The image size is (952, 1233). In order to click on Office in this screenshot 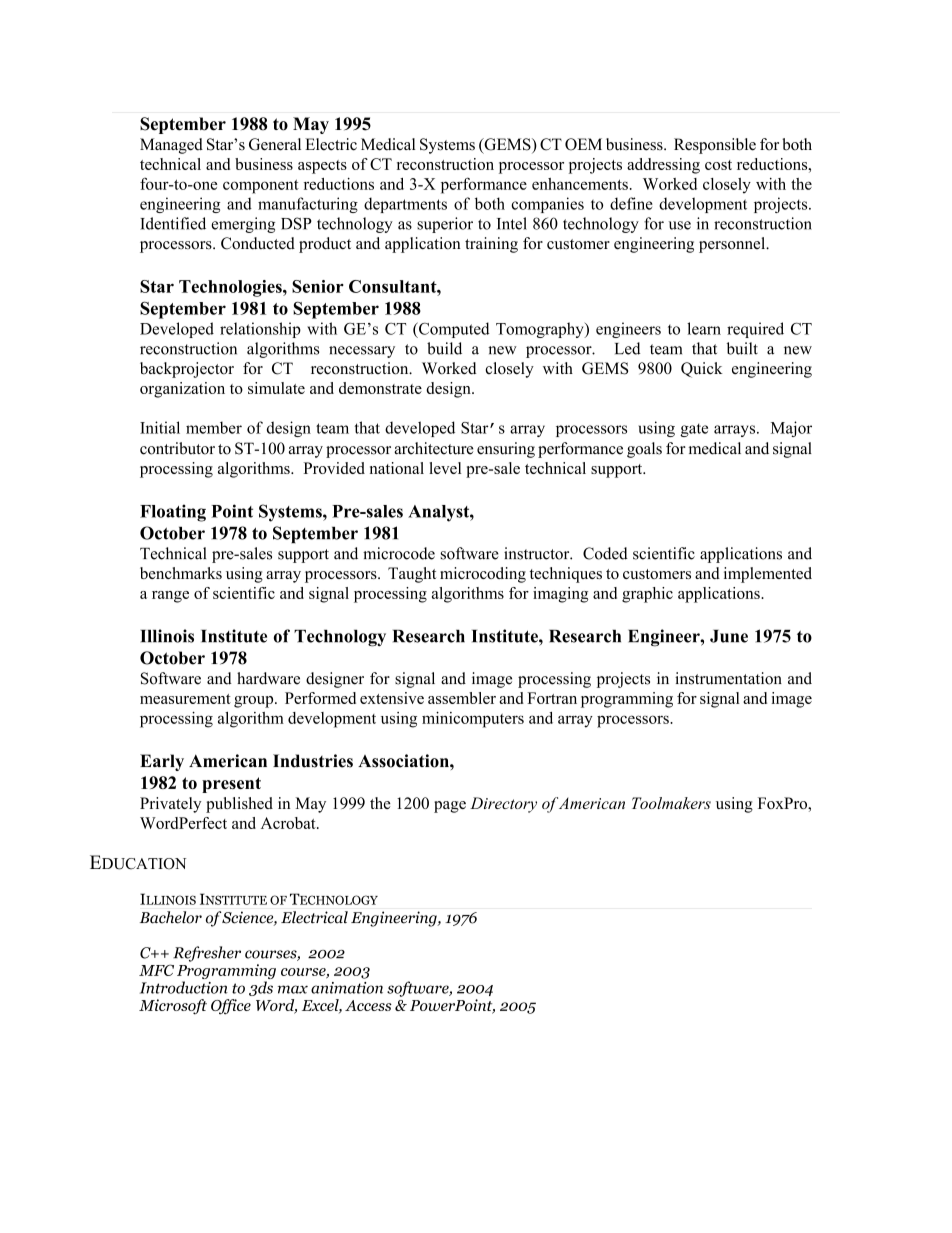, I will do `click(231, 1007)`.
